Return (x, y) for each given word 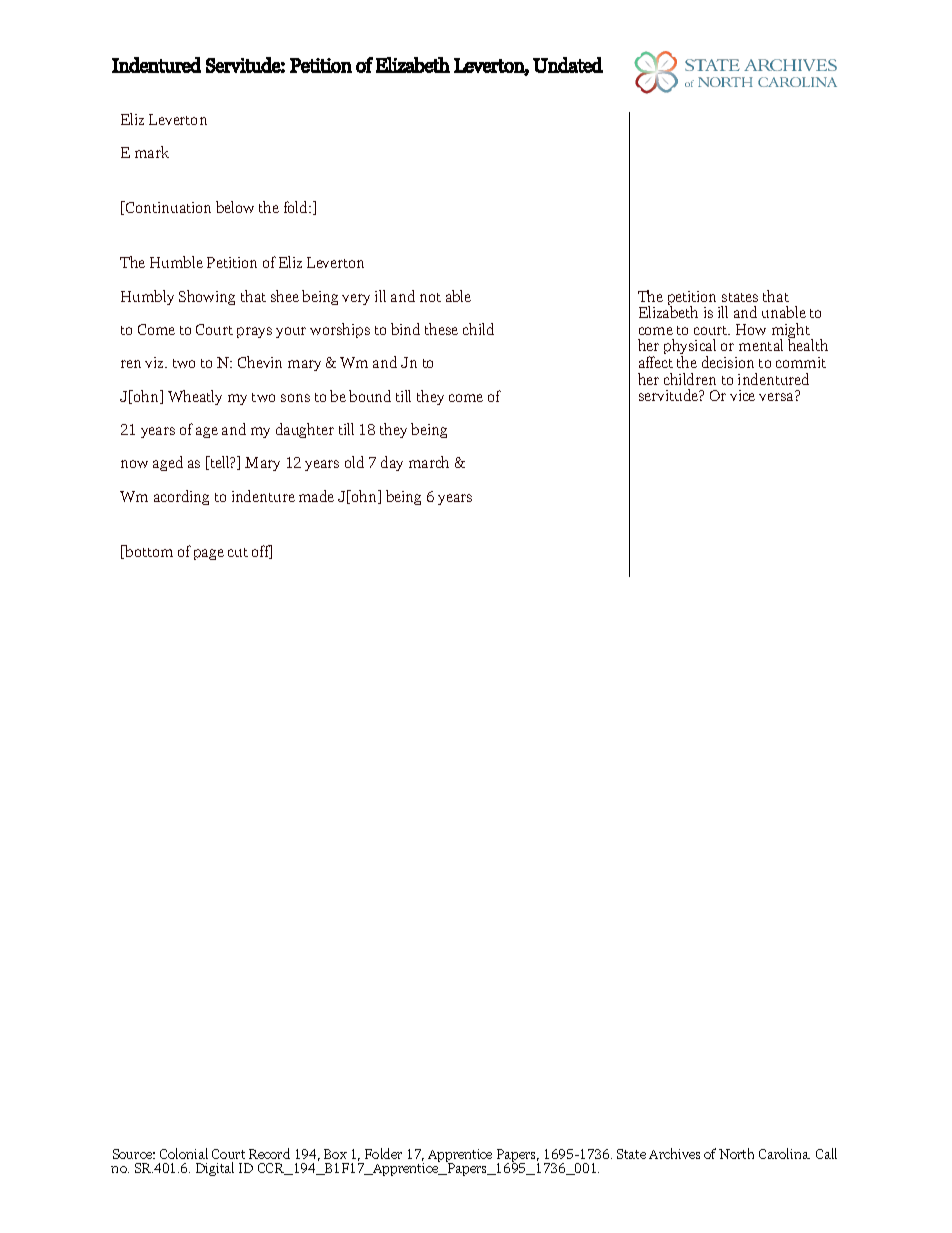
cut (238, 552)
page (209, 554)
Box (335, 1154)
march (429, 462)
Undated (568, 65)
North (736, 1153)
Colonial (184, 1153)
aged (168, 463)
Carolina (784, 1153)
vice (742, 395)
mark (152, 152)
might (792, 332)
